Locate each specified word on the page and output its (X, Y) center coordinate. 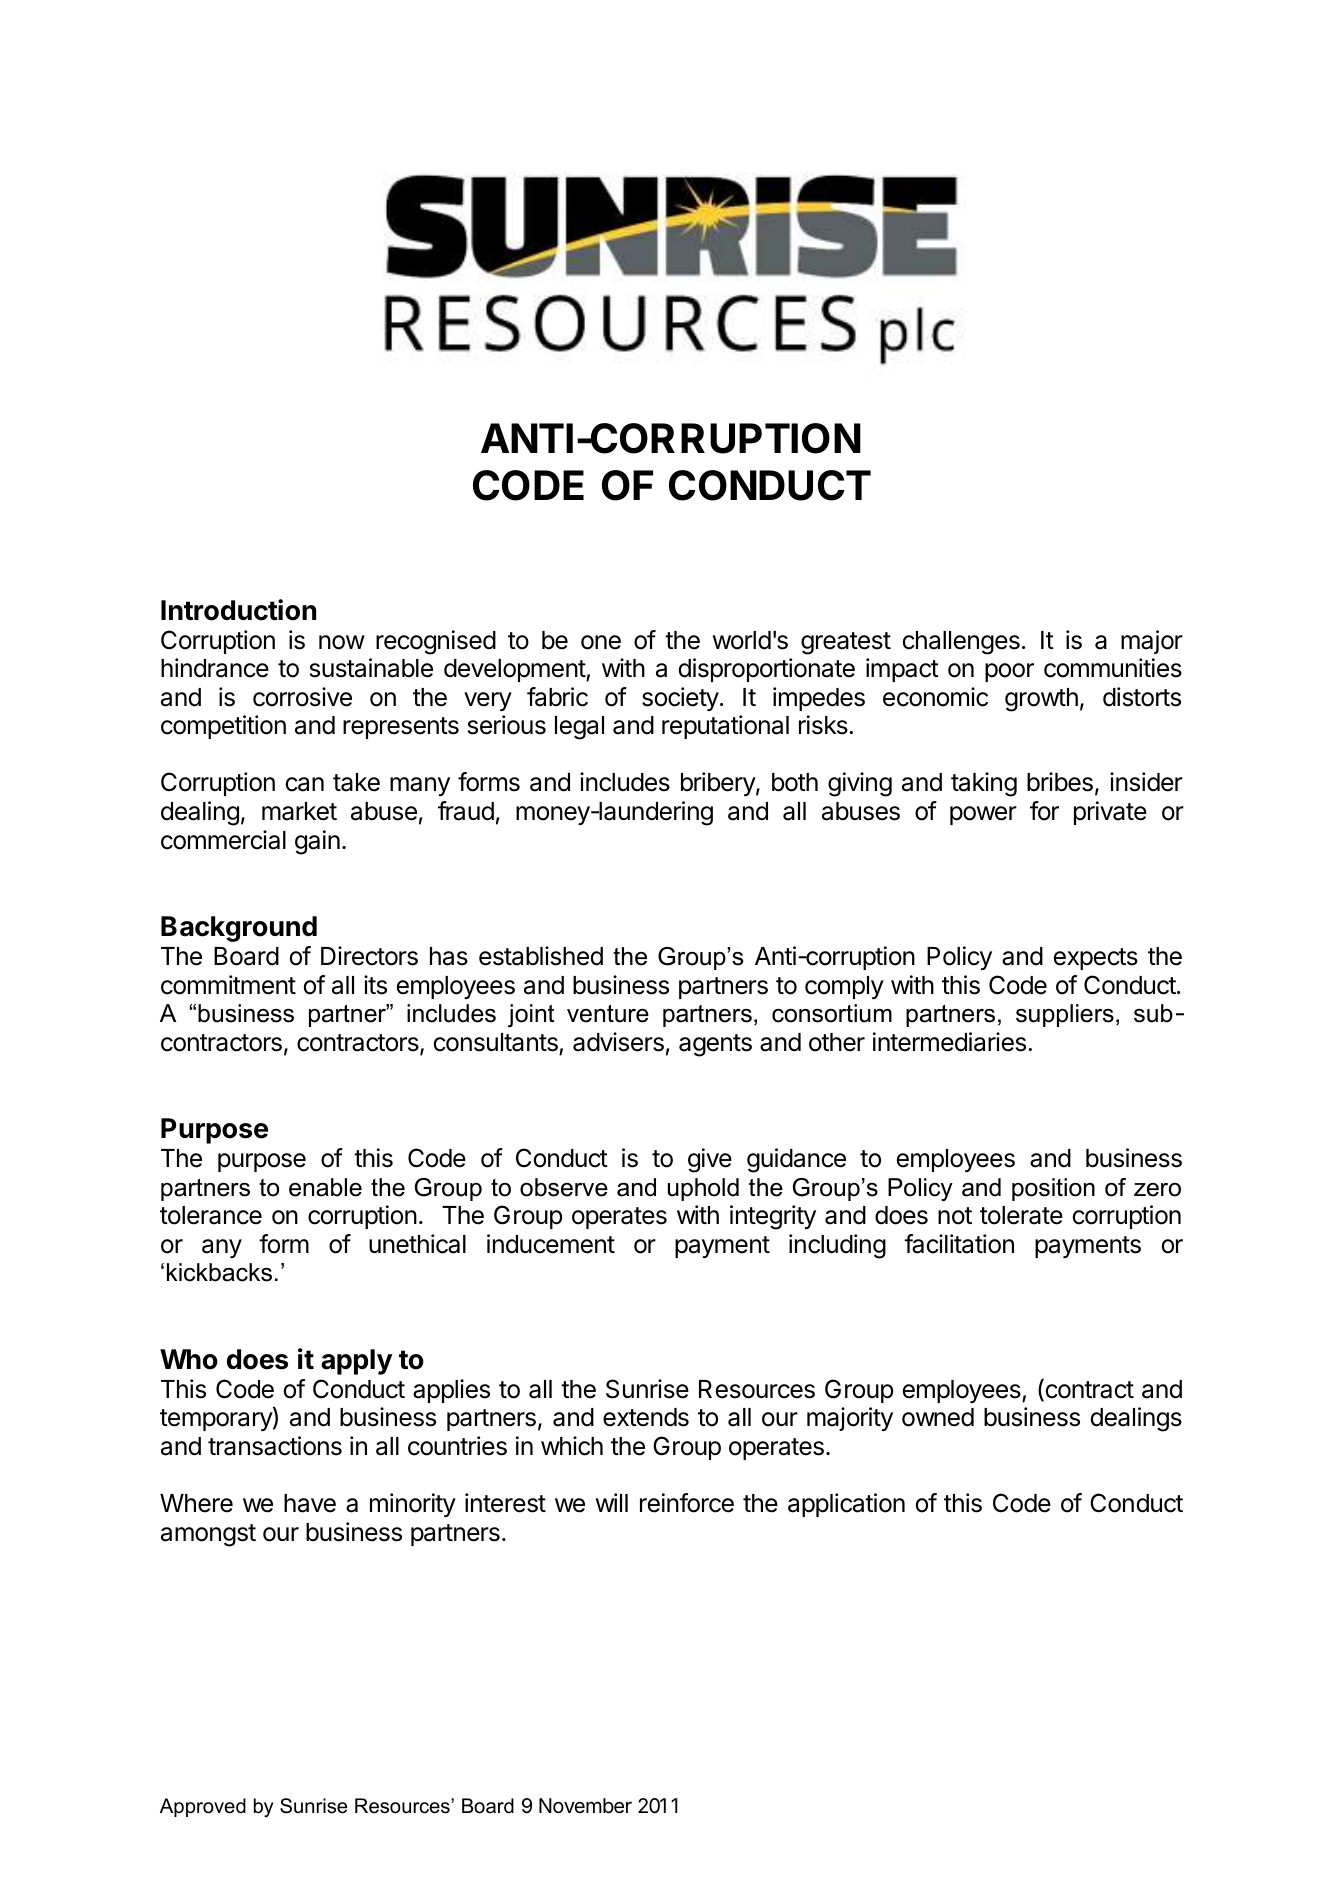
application (846, 1505)
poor (1009, 672)
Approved (203, 1807)
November (585, 1806)
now (342, 642)
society (680, 699)
